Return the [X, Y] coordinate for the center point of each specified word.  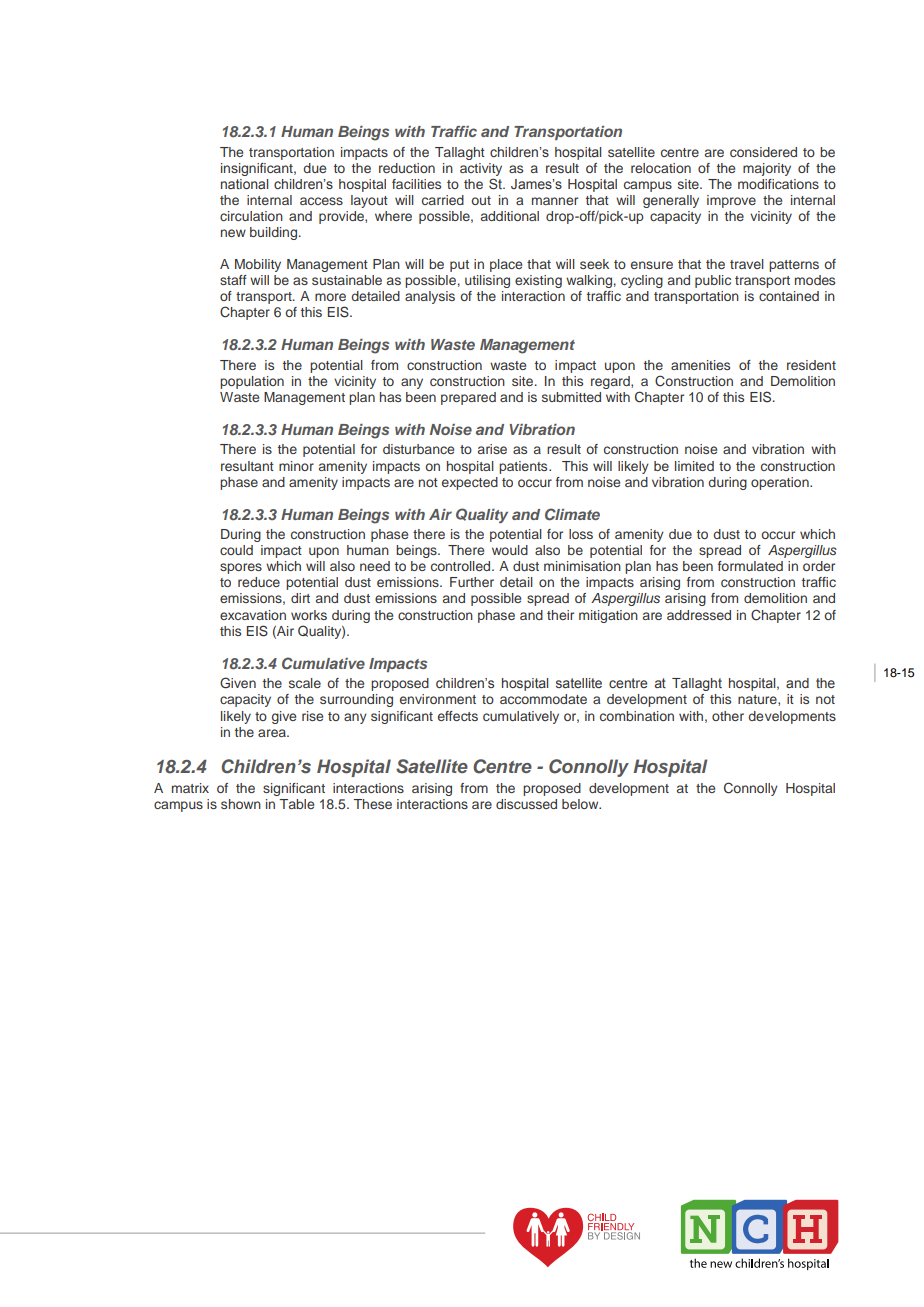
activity [481, 169]
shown [241, 804]
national [244, 184]
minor [296, 466]
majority [767, 169]
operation [781, 483]
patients [524, 467]
